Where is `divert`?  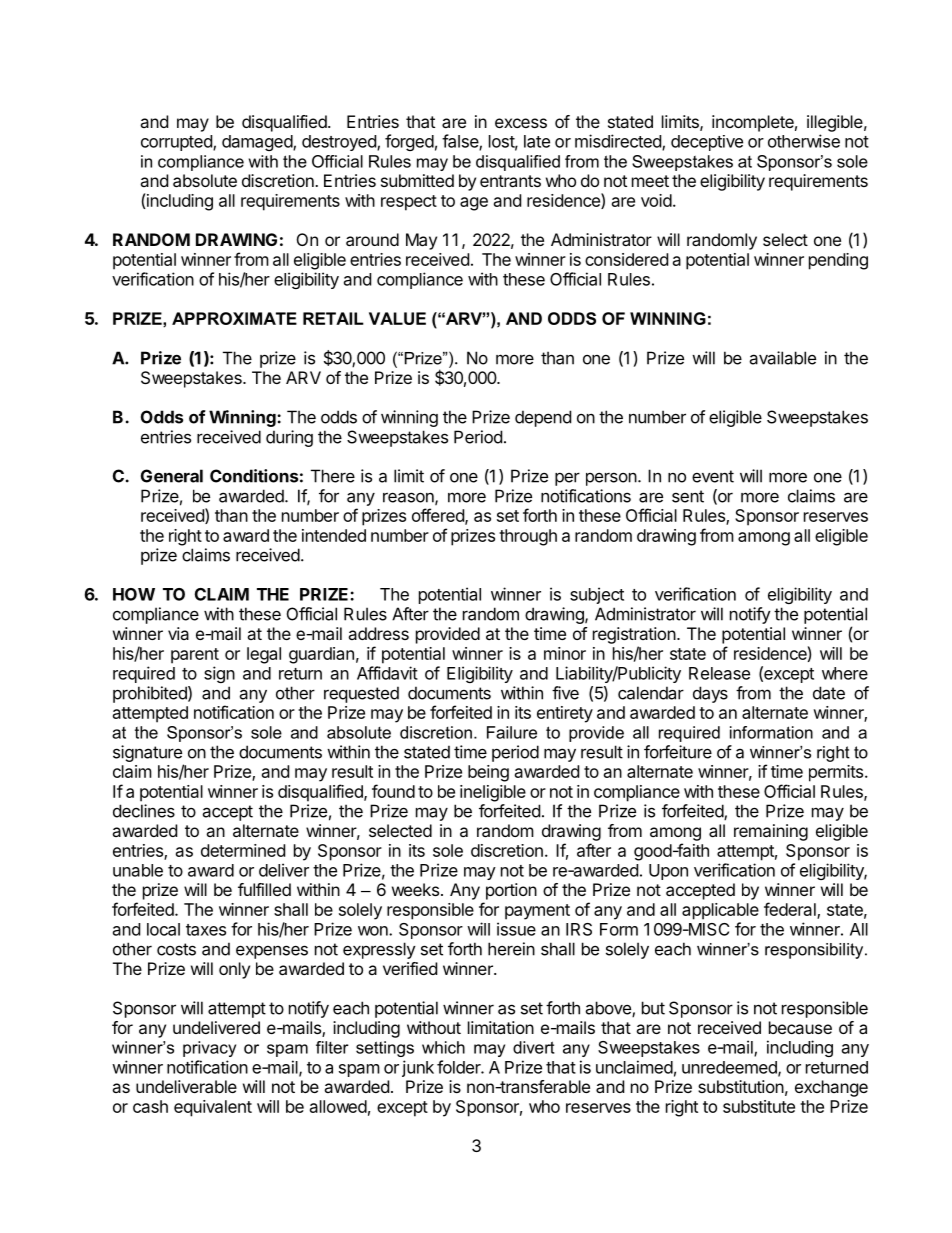 divert is located at coordinates (534, 1047).
